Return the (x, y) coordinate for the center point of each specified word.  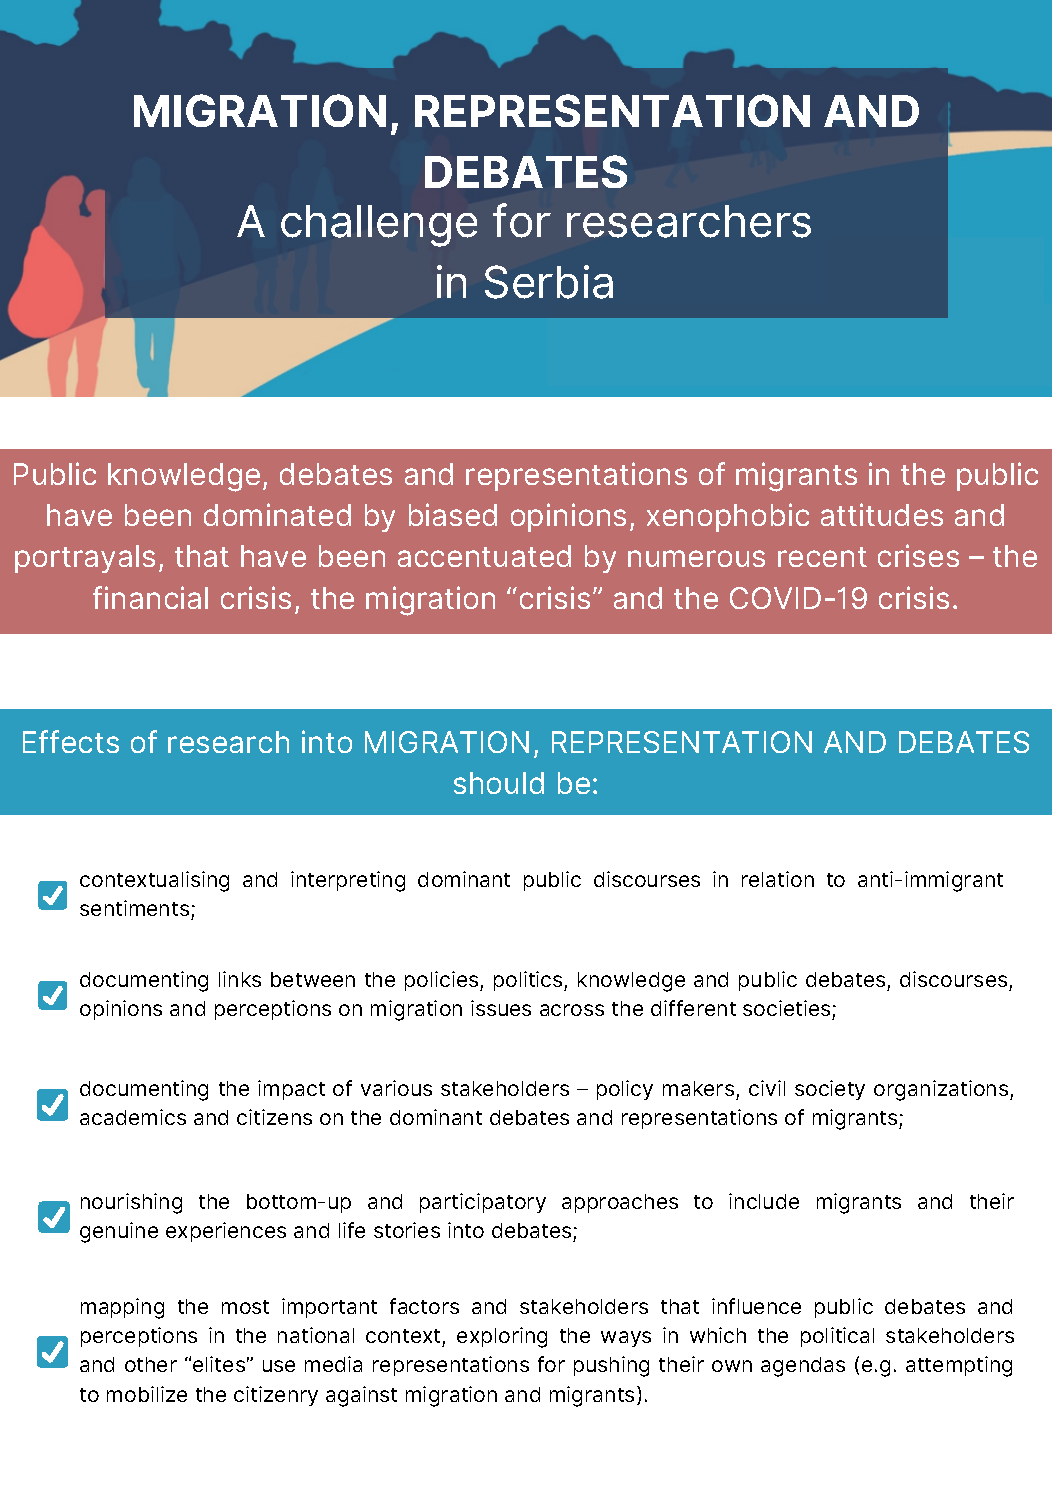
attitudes (882, 514)
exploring (502, 1337)
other (151, 1364)
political (837, 1337)
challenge (379, 226)
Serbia (549, 282)
